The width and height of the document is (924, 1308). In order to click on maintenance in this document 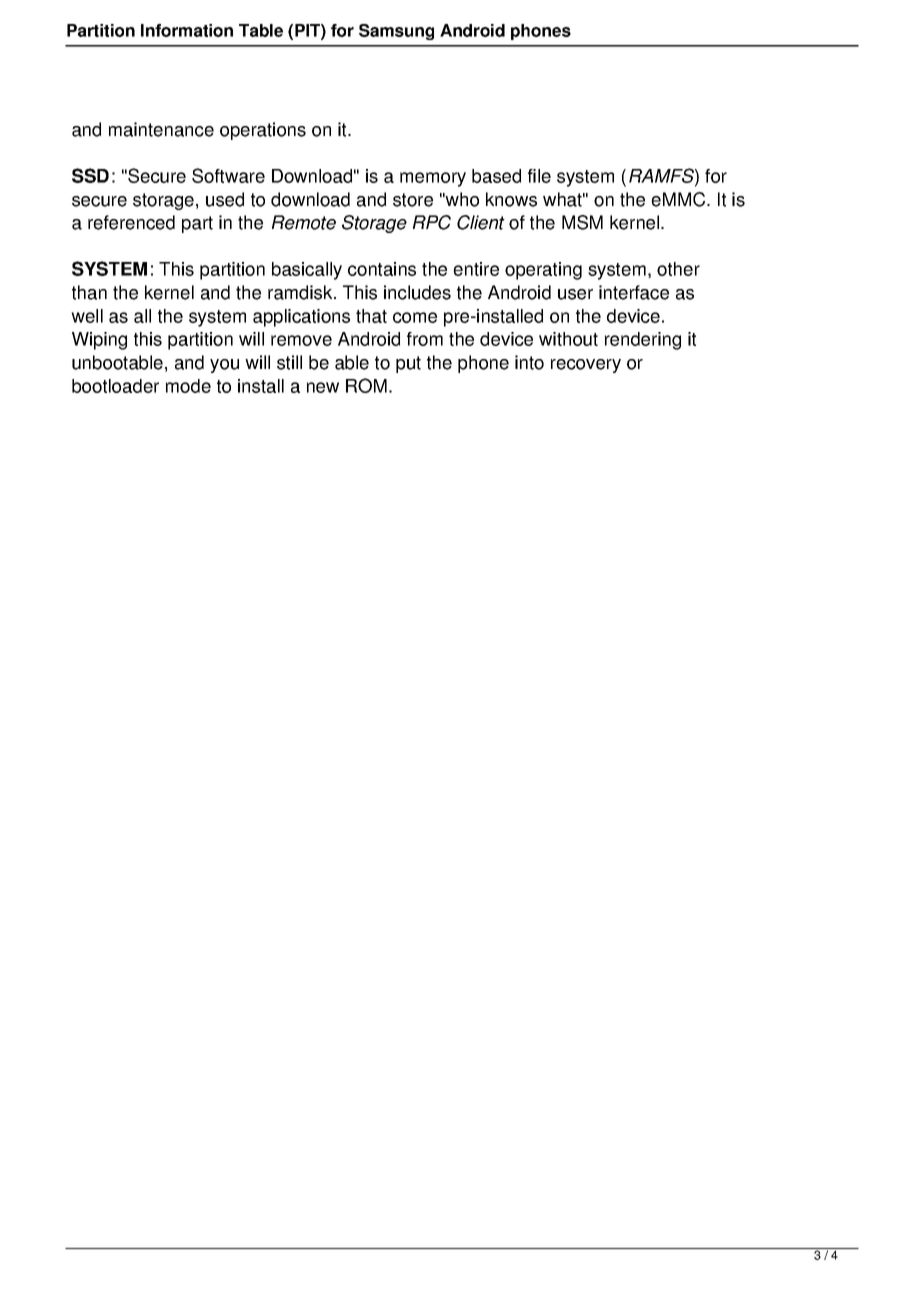, I will do `click(161, 129)`.
